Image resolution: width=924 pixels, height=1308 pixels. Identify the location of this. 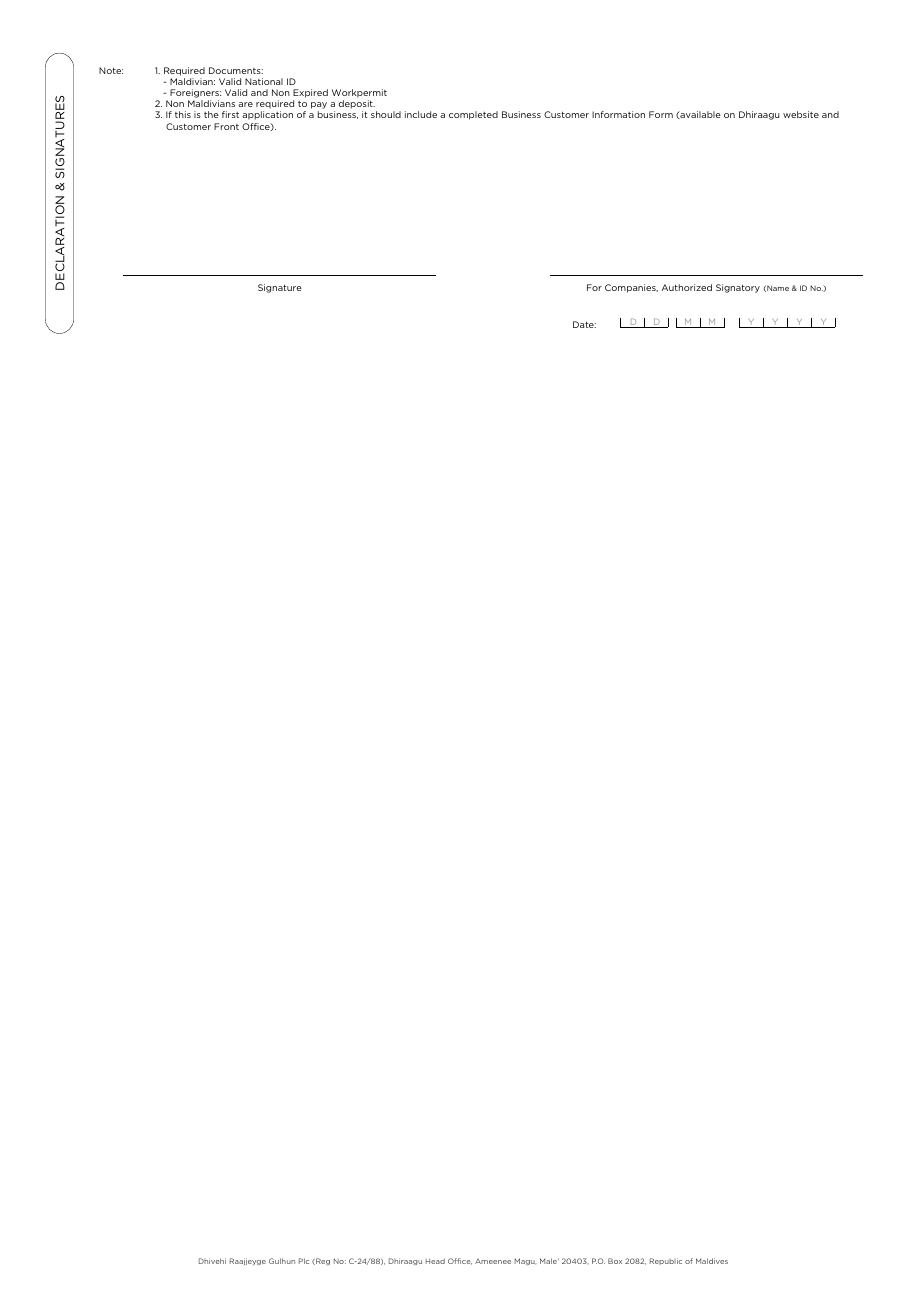
(183, 114).
